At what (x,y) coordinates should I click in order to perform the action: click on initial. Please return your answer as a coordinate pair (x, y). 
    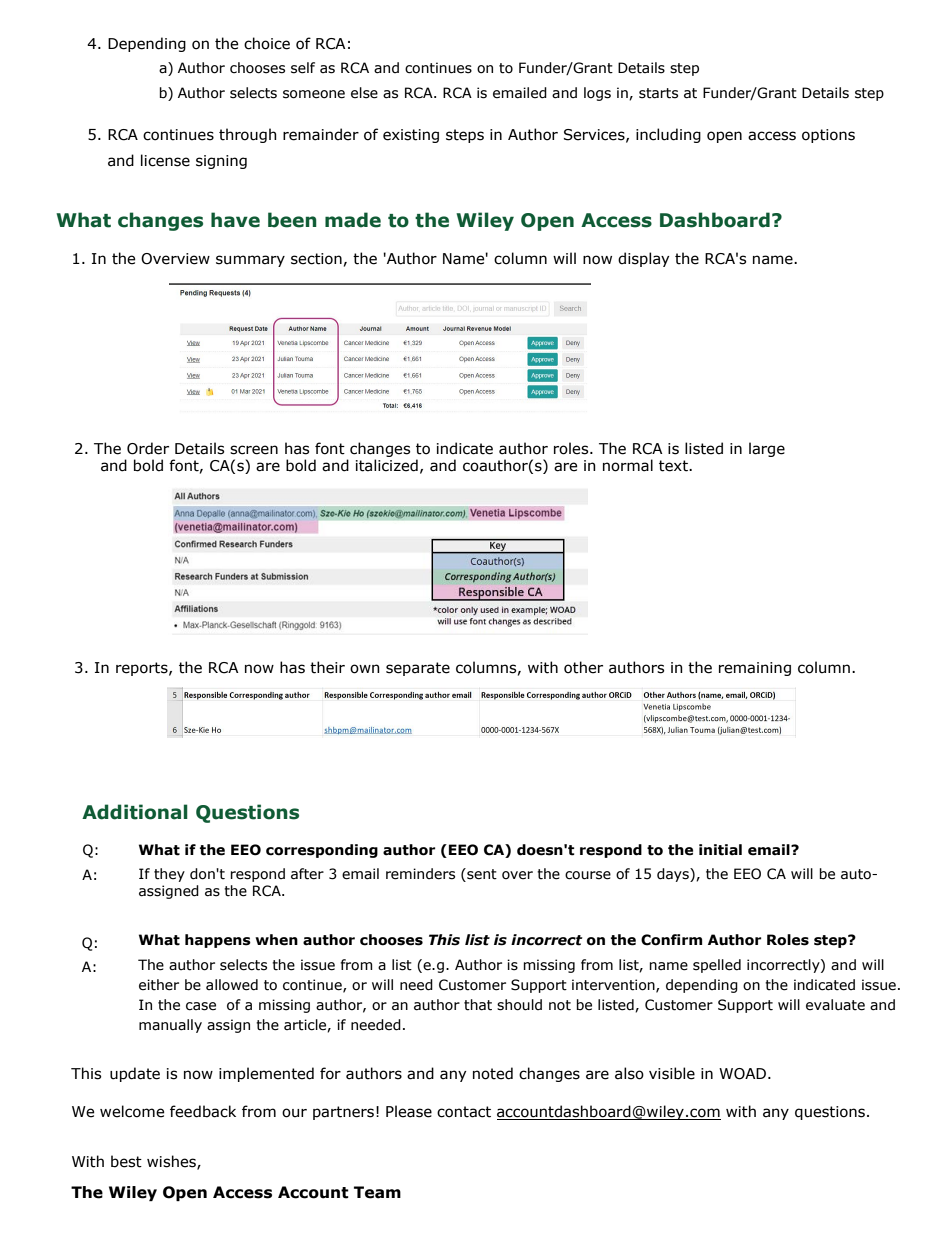
    Looking at the image, I should click on (720, 850).
